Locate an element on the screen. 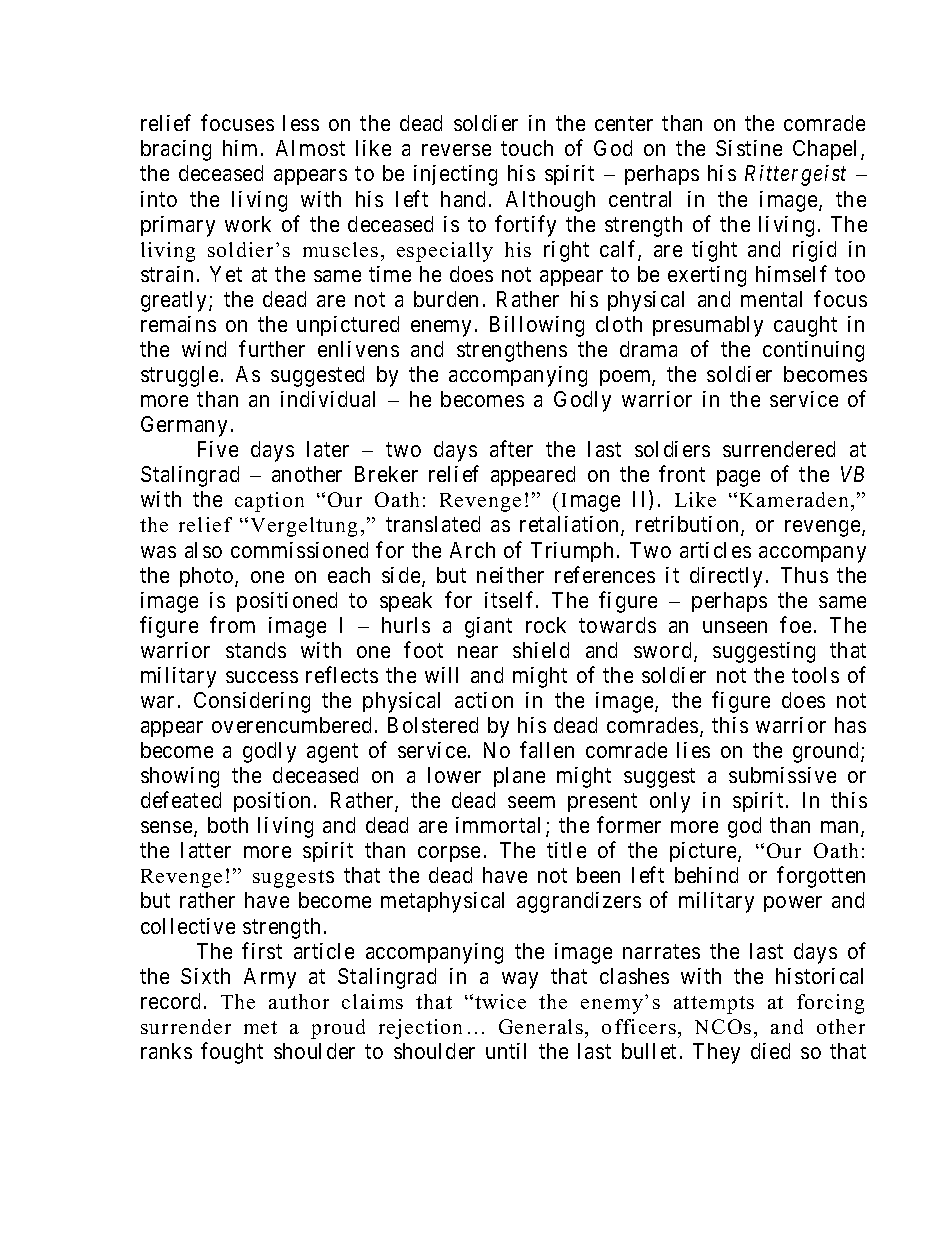 The height and width of the screenshot is (1233, 952). Five is located at coordinates (218, 449).
